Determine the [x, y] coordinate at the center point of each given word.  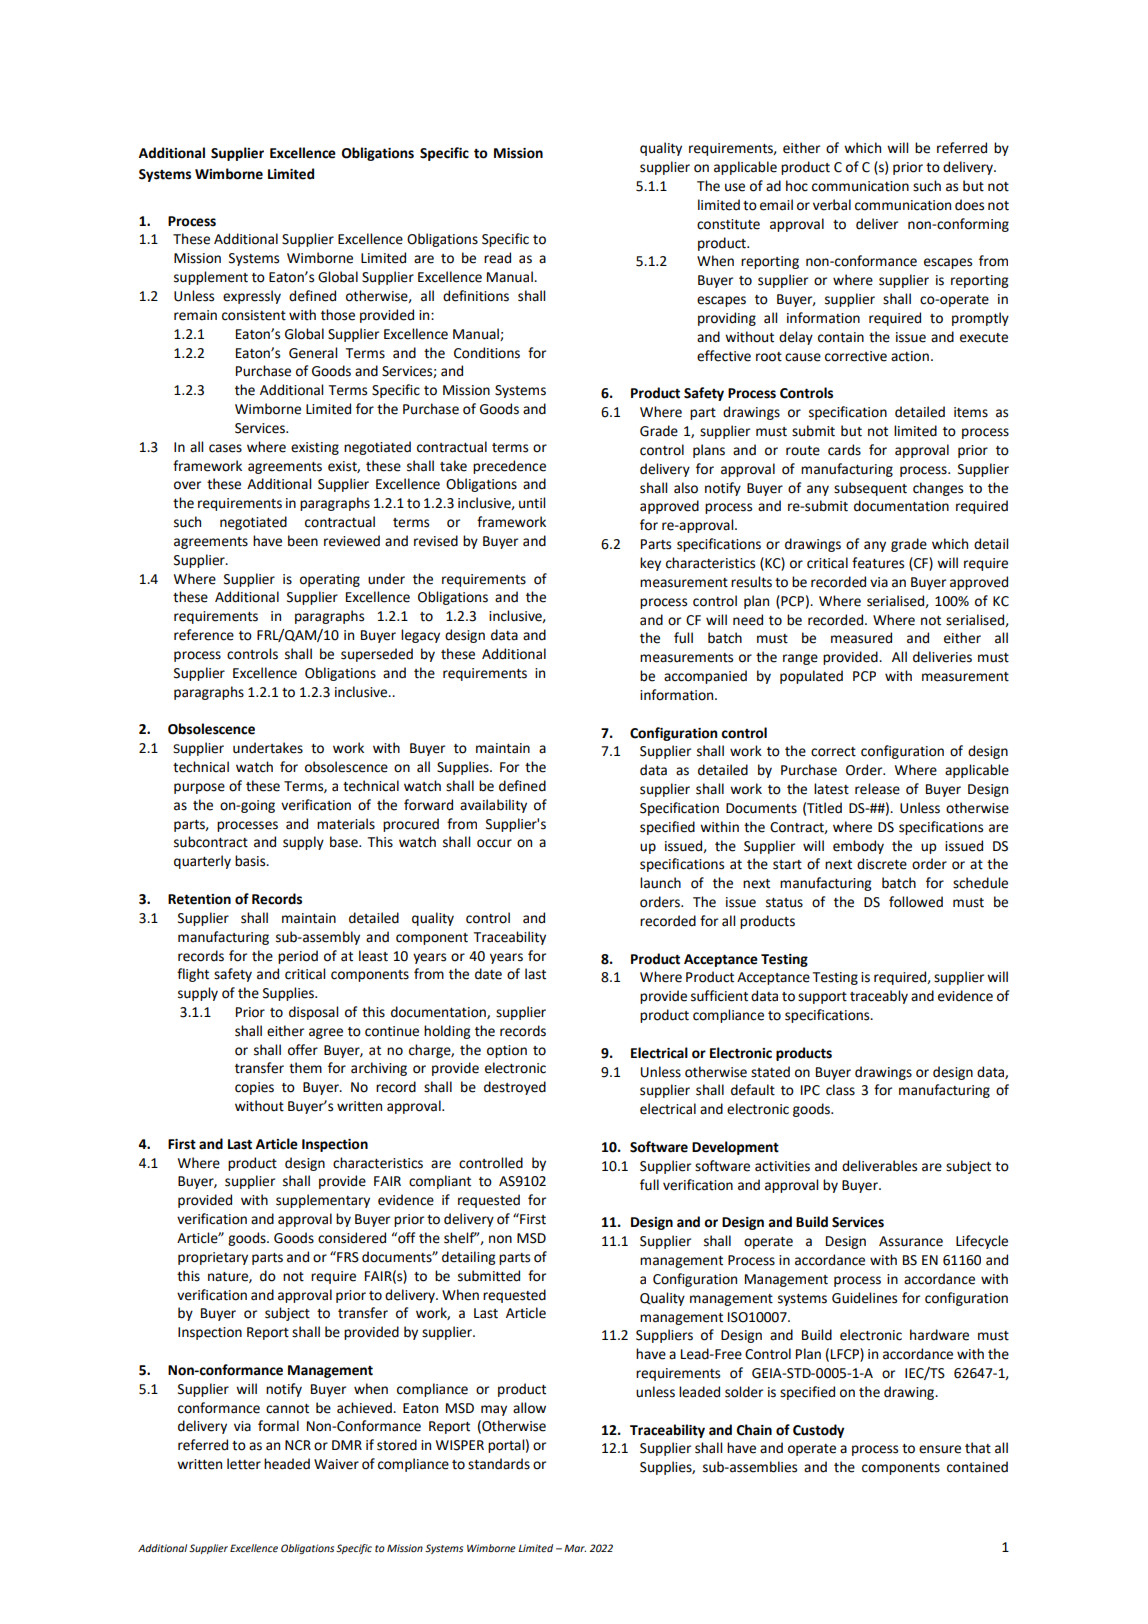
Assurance [911, 1241]
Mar [575, 1548]
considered [352, 1238]
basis [251, 861]
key [650, 564]
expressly [252, 297]
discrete [882, 864]
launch [660, 883]
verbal [832, 205]
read [497, 258]
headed [287, 1464]
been [303, 541]
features [878, 563]
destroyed [515, 1088]
